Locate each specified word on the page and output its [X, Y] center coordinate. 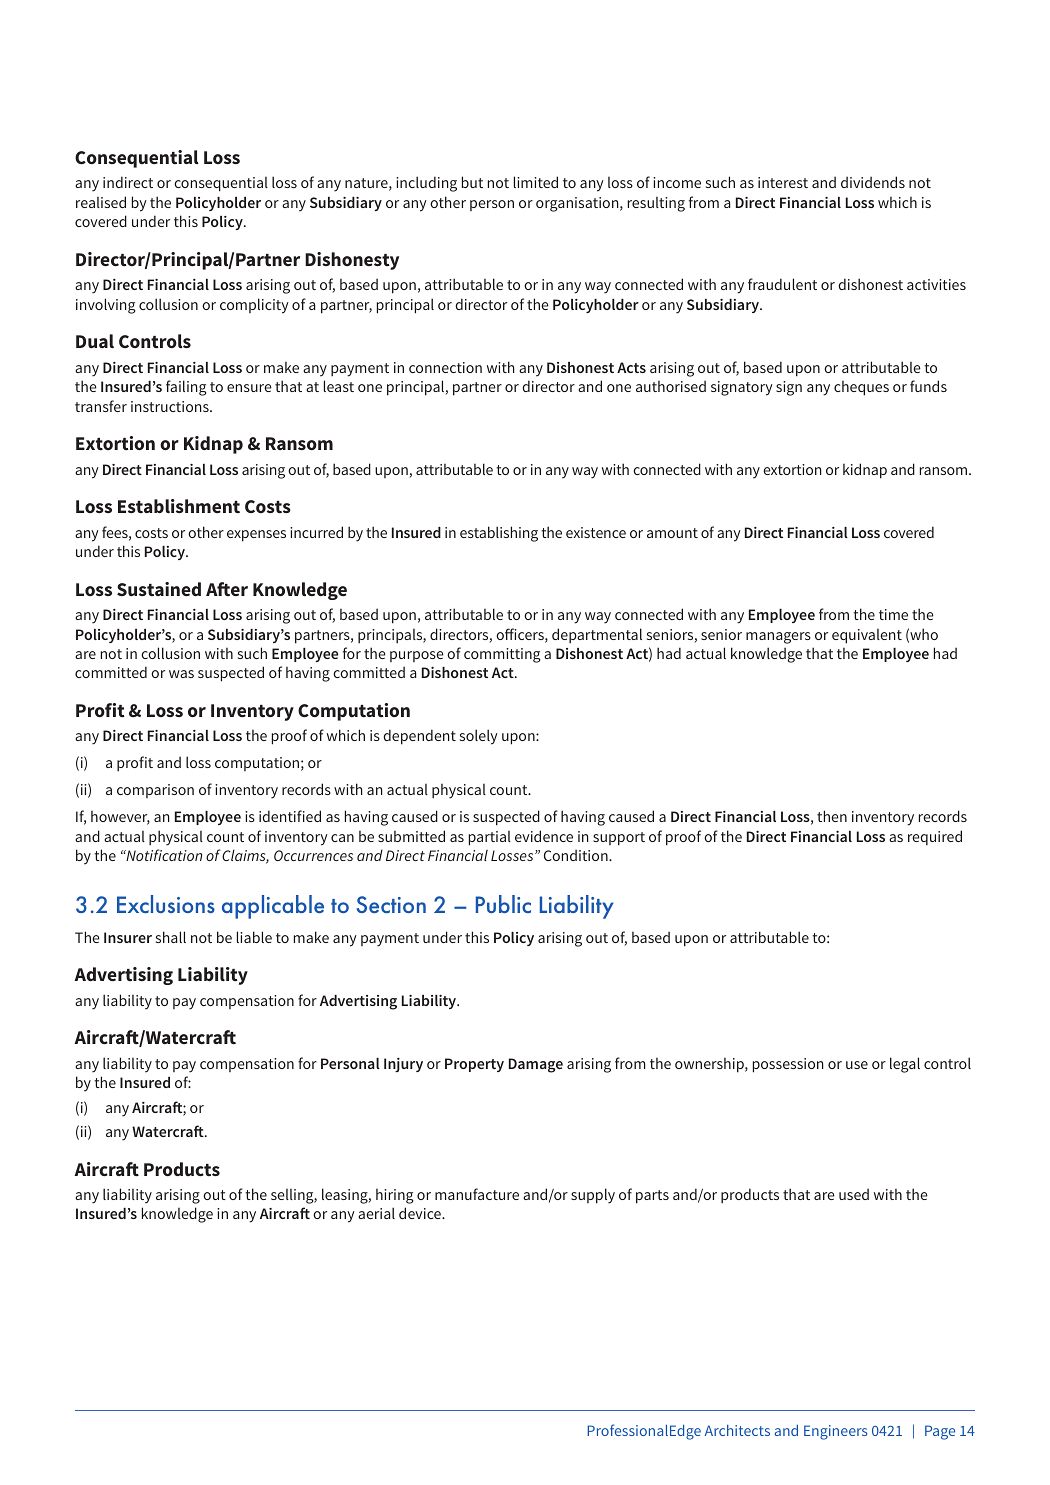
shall [171, 937]
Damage [536, 1065]
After [227, 589]
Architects [737, 1430]
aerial [376, 1213]
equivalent [867, 636]
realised [101, 202]
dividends [873, 182]
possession [788, 1065]
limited [536, 182]
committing [502, 655]
